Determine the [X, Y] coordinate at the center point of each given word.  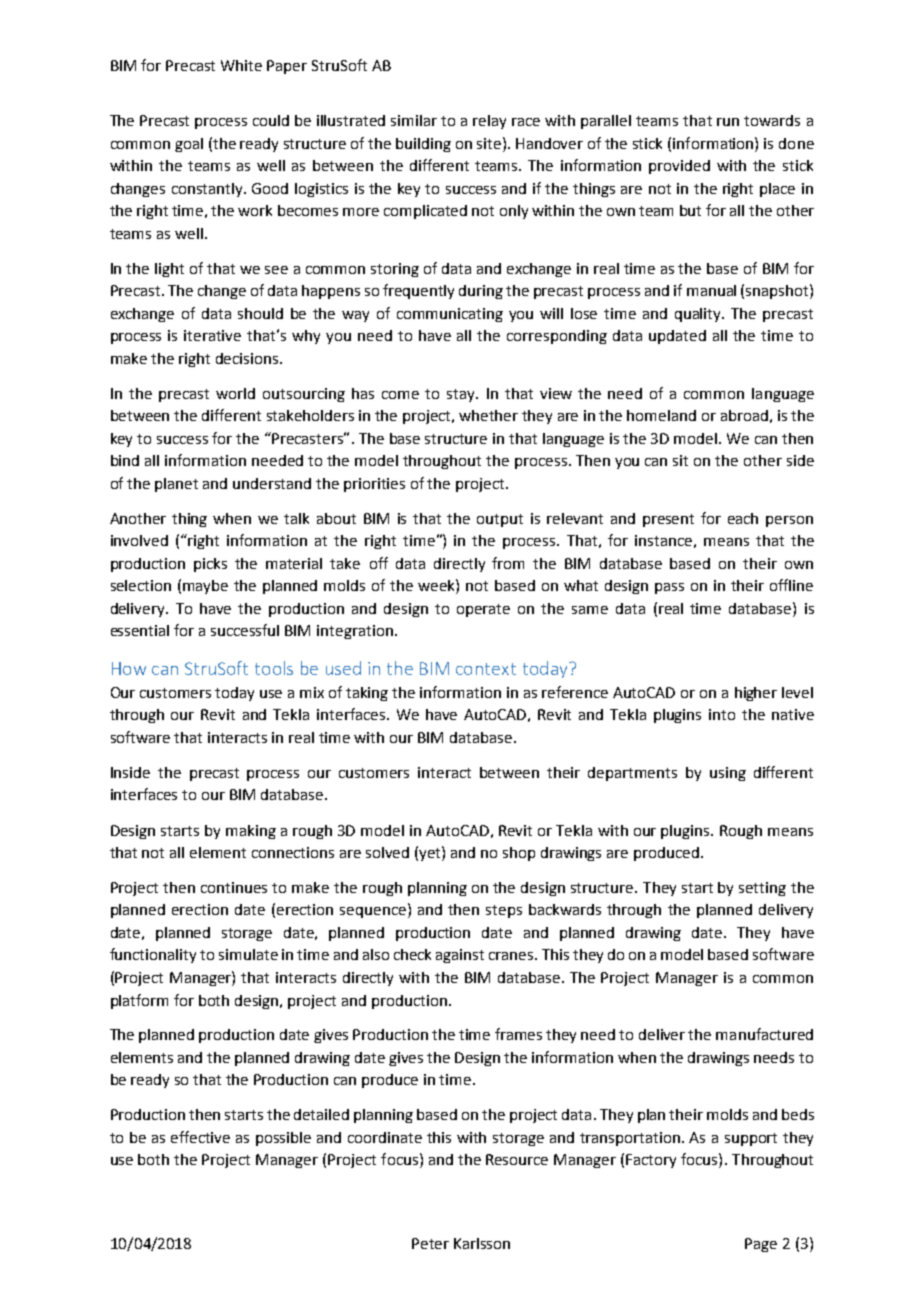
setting [762, 889]
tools [274, 668]
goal [189, 145]
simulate [248, 954]
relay [489, 122]
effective [200, 1137]
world [235, 393]
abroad [744, 415]
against [460, 956]
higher [756, 694]
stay [462, 395]
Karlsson [482, 1243]
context [486, 669]
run [728, 122]
